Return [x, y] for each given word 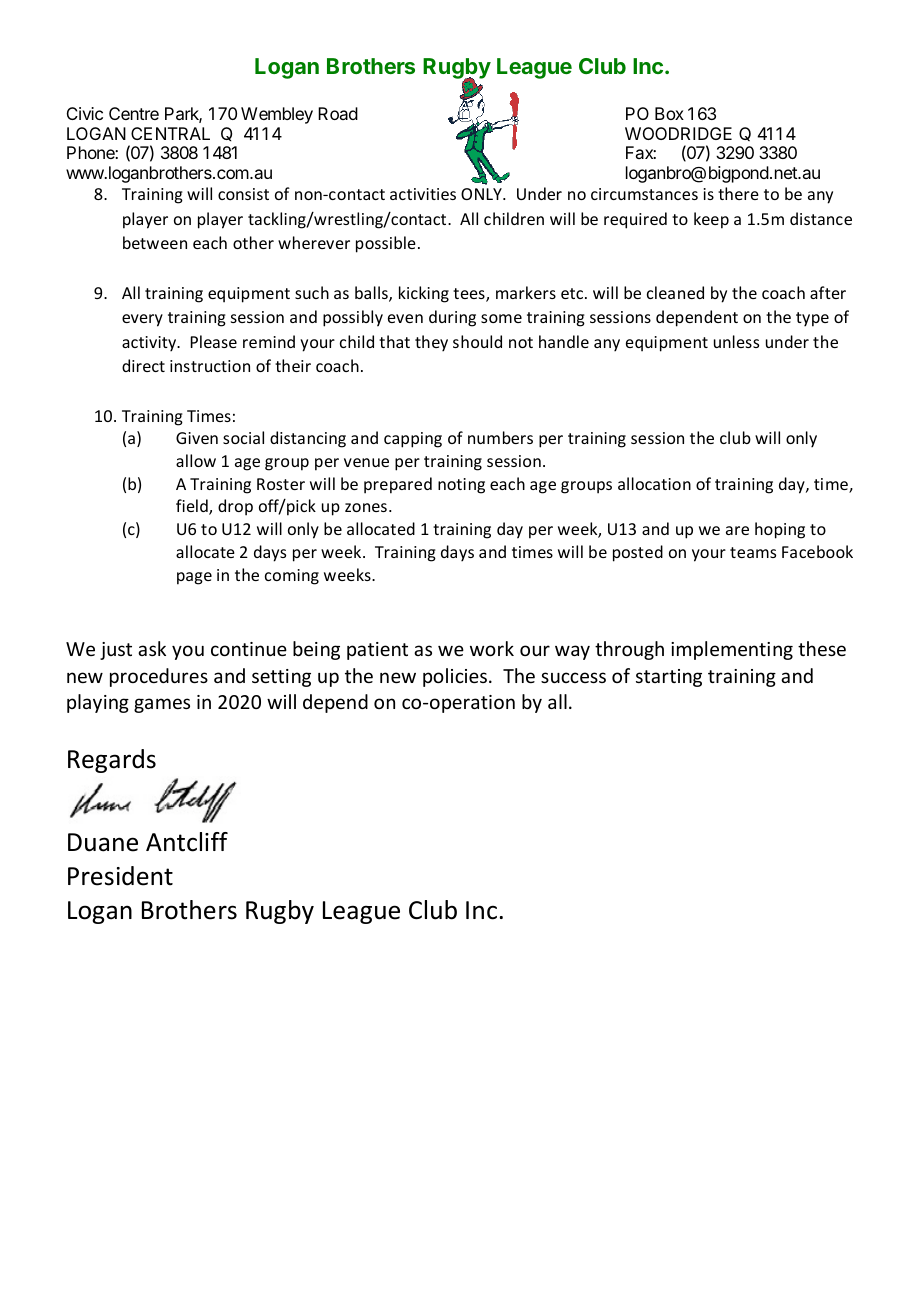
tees [470, 295]
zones [366, 507]
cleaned [675, 292]
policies [455, 677]
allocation [654, 483]
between [155, 242]
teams [753, 552]
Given [197, 438]
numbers [500, 437]
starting [669, 678]
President [120, 876]
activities [423, 194]
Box [669, 113]
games [162, 705]
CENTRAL [170, 133]
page [194, 578]
